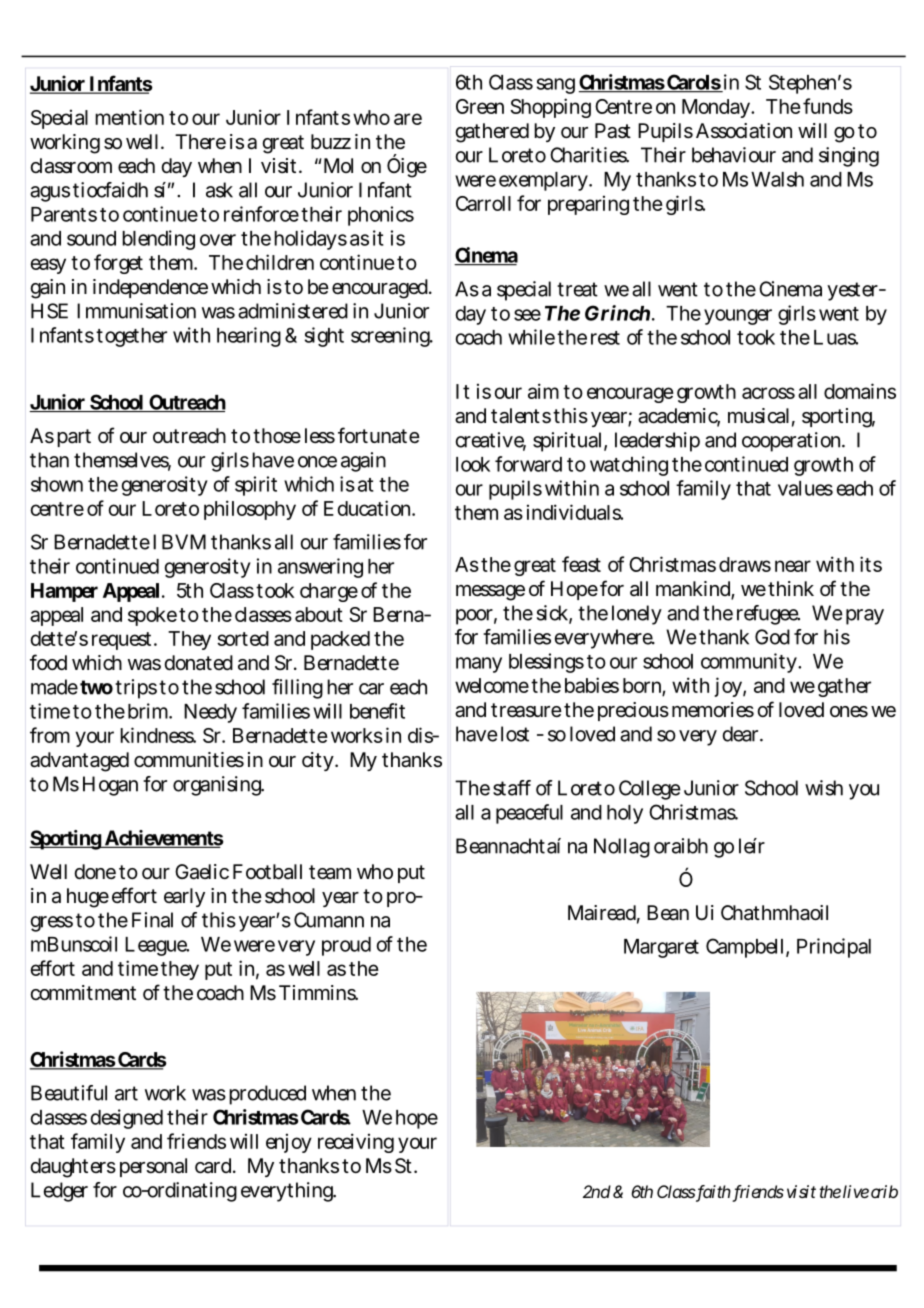 This screenshot has width=924, height=1308. Describe the element at coordinates (772, 637) in the screenshot. I see `God` at that location.
